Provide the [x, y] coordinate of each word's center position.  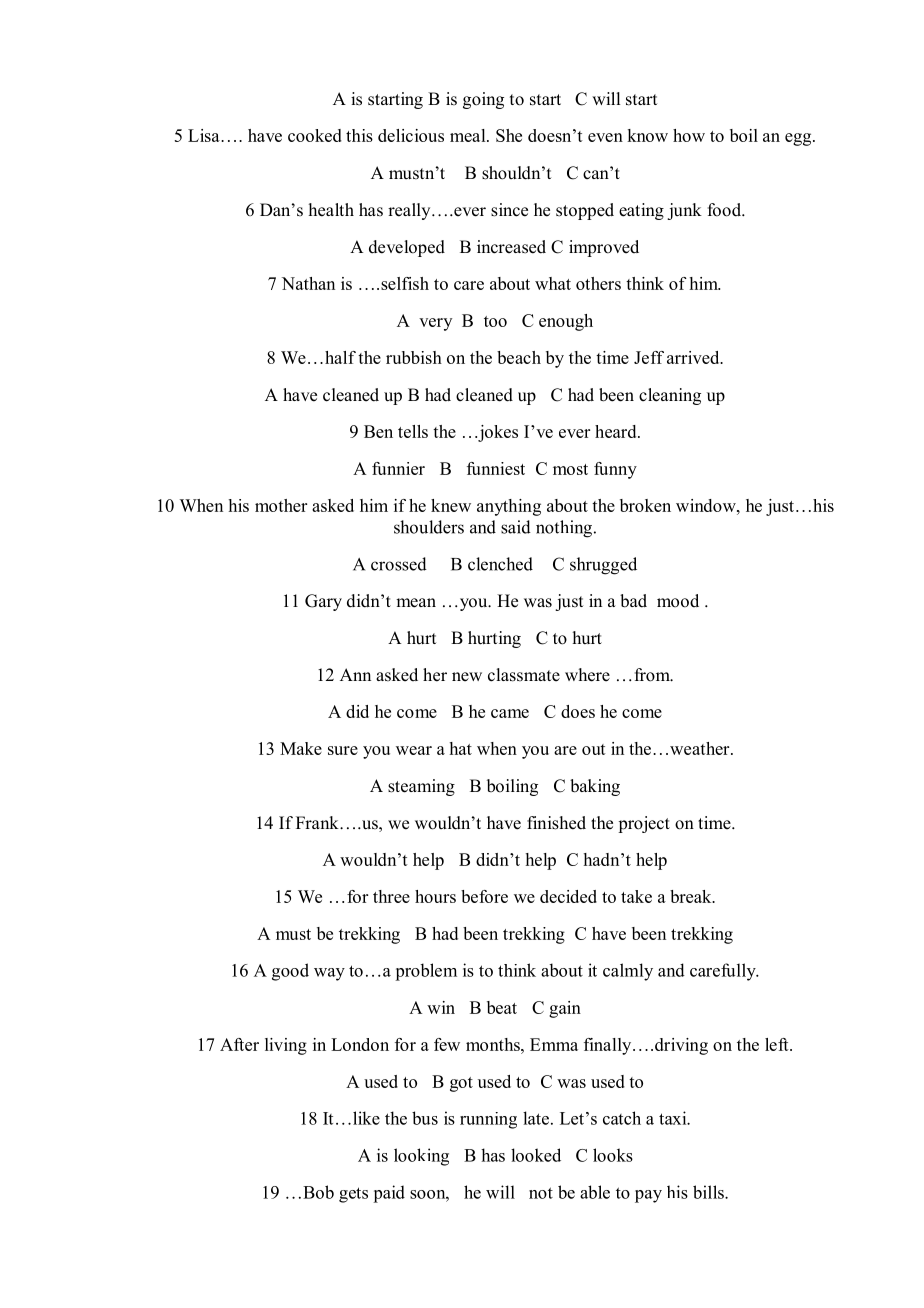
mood [678, 601]
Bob [318, 1192]
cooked [315, 135]
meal [469, 135]
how [689, 135]
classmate [524, 675]
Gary [323, 602]
